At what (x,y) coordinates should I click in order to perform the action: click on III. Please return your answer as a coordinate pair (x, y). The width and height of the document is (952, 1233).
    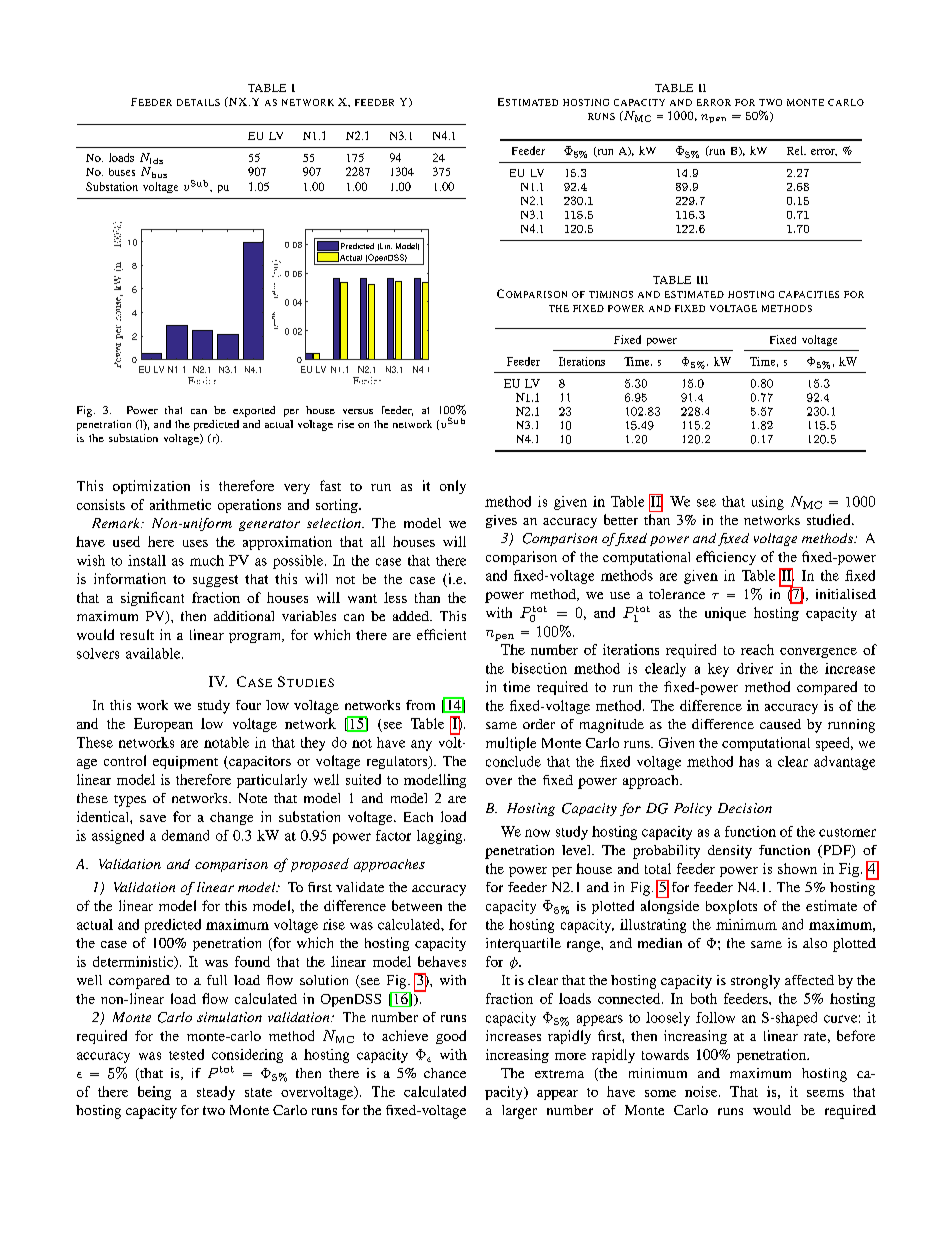
    Looking at the image, I should click on (702, 280).
